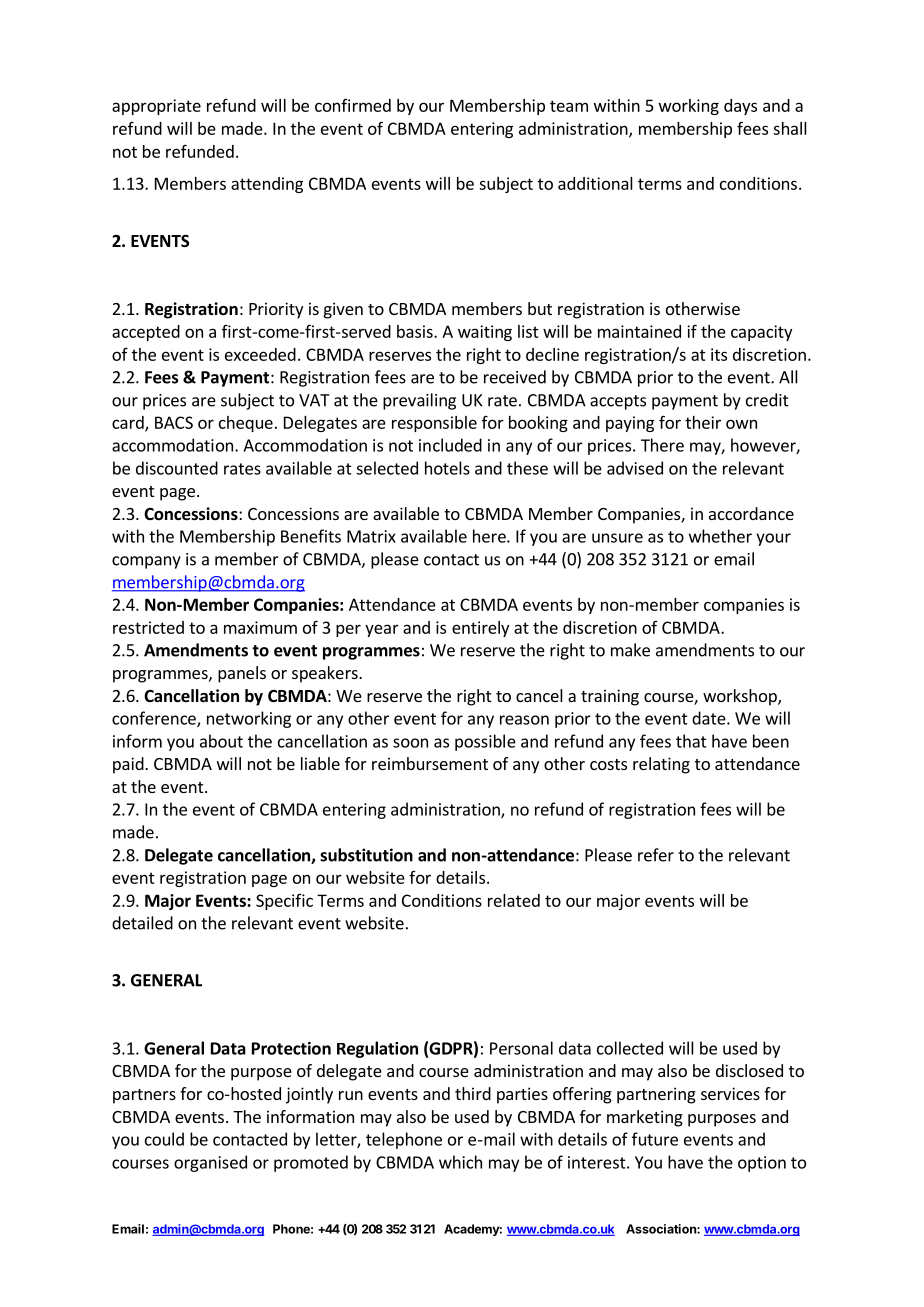 The image size is (924, 1307). What do you see at coordinates (460, 1162) in the screenshot?
I see `which` at bounding box center [460, 1162].
